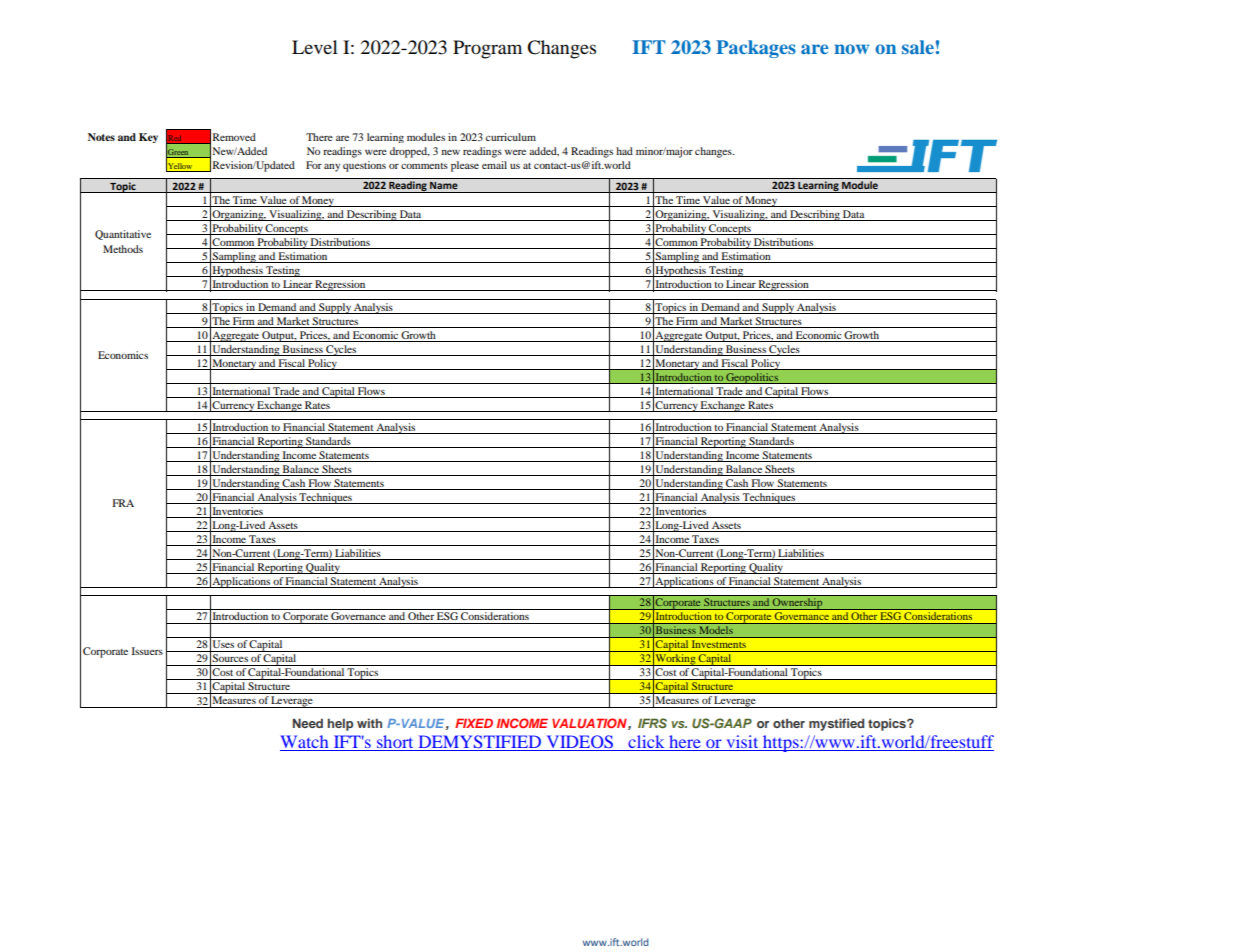  What do you see at coordinates (315, 47) in the screenshot?
I see `Level` at bounding box center [315, 47].
